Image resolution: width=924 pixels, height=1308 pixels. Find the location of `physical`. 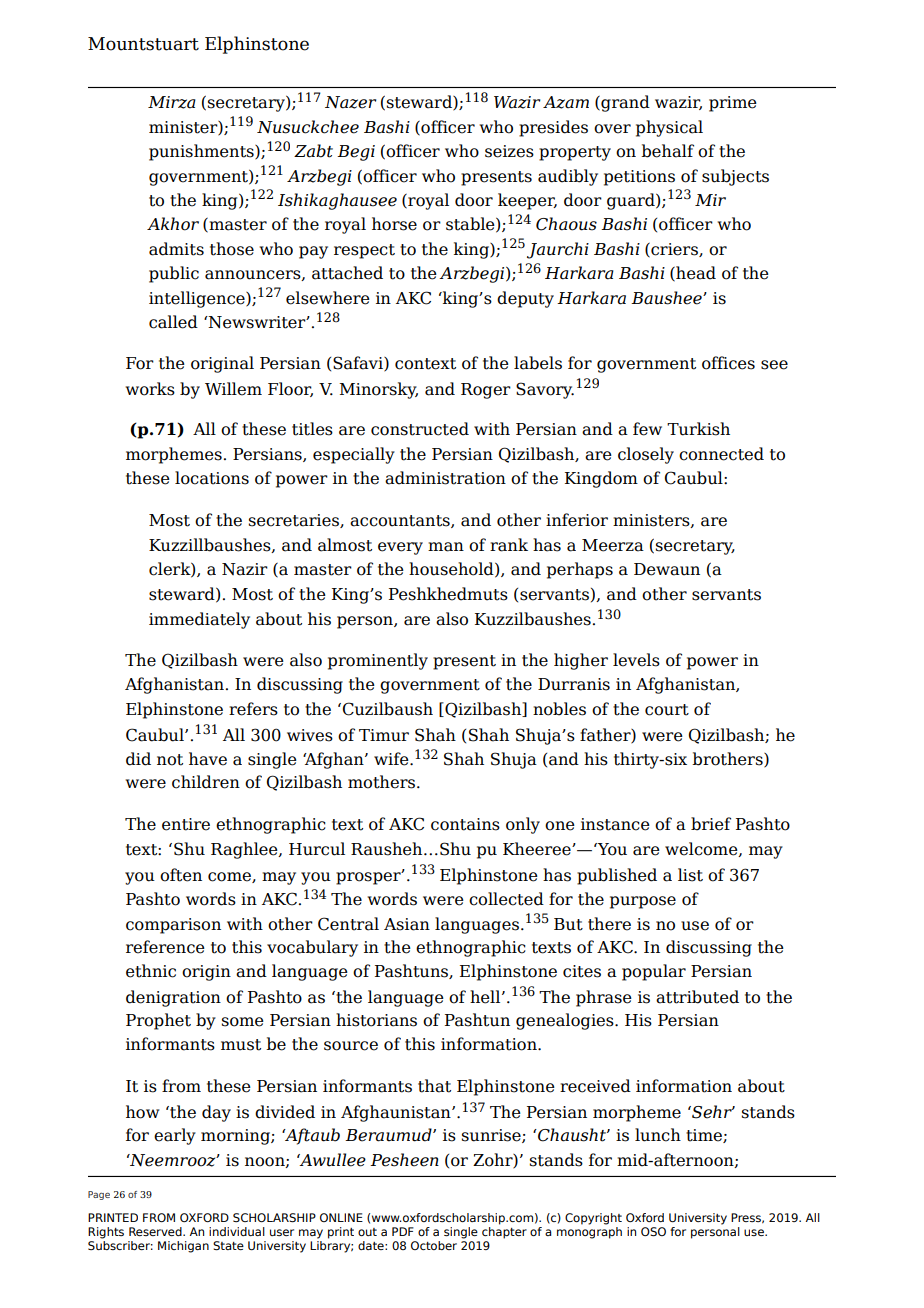

physical is located at coordinates (669, 128).
